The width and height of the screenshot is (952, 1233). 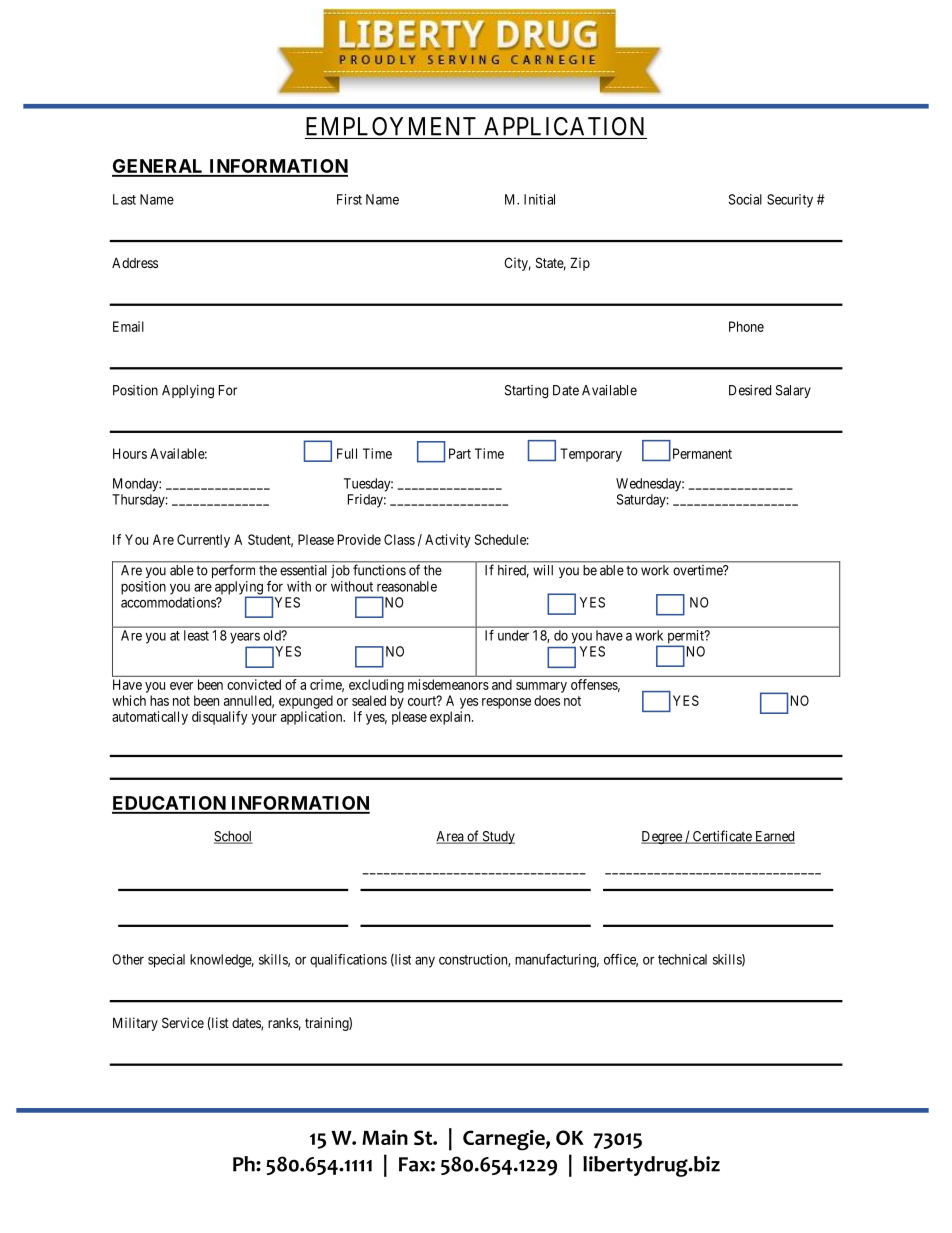 What do you see at coordinates (745, 199) in the screenshot?
I see `Social` at bounding box center [745, 199].
